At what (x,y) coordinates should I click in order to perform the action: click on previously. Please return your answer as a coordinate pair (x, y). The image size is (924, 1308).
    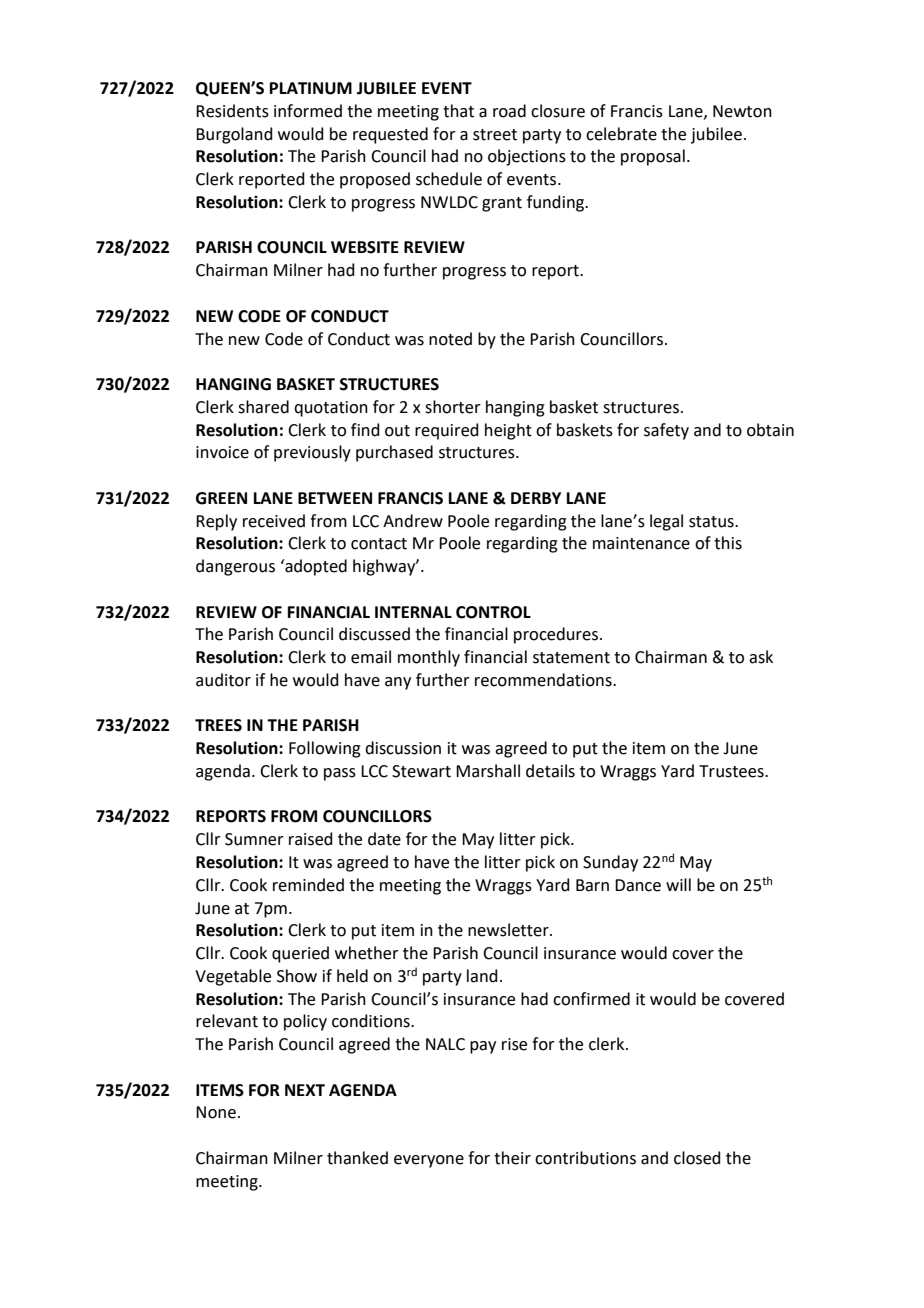
    Looking at the image, I should click on (312, 453).
